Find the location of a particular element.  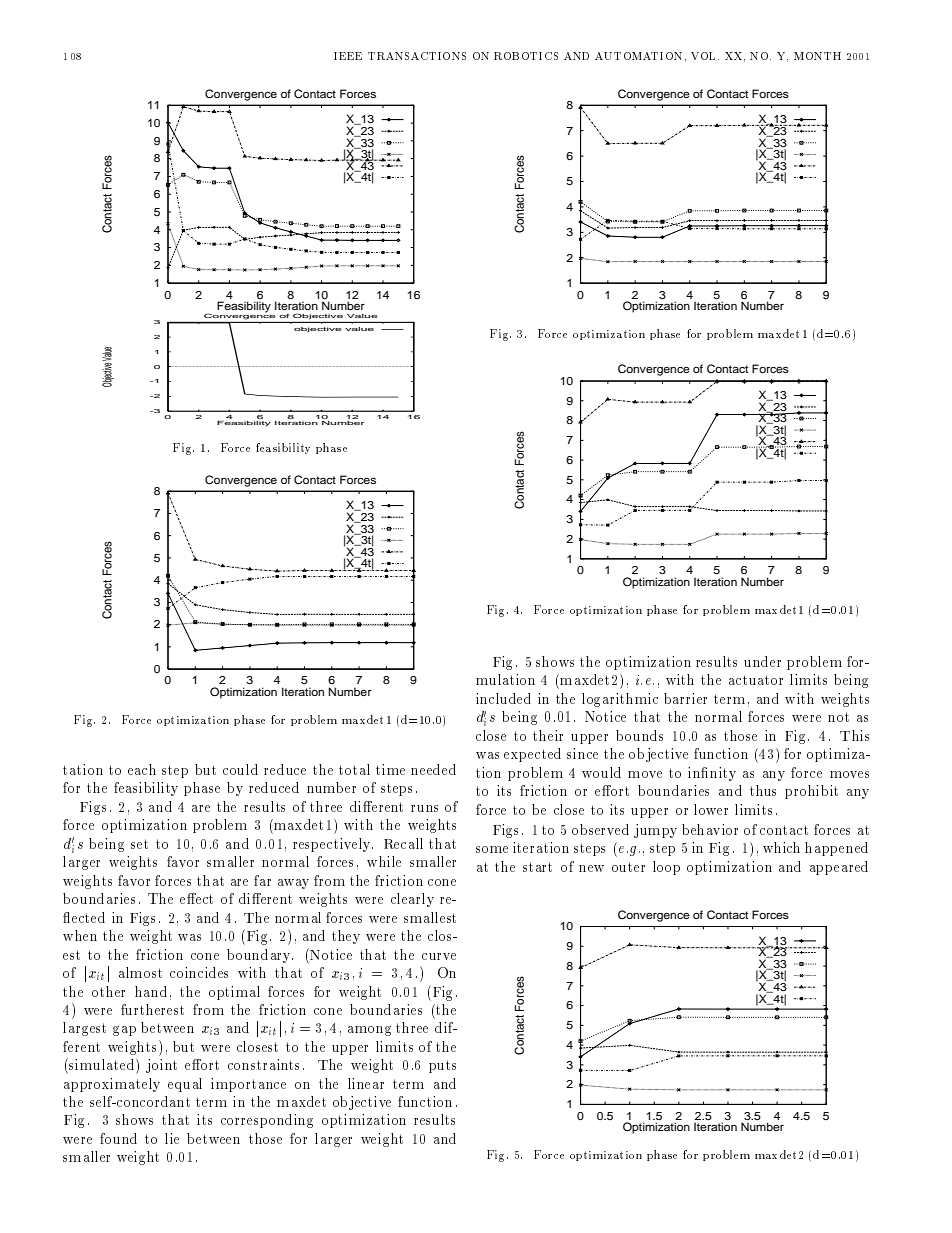

IEEE is located at coordinates (348, 56).
